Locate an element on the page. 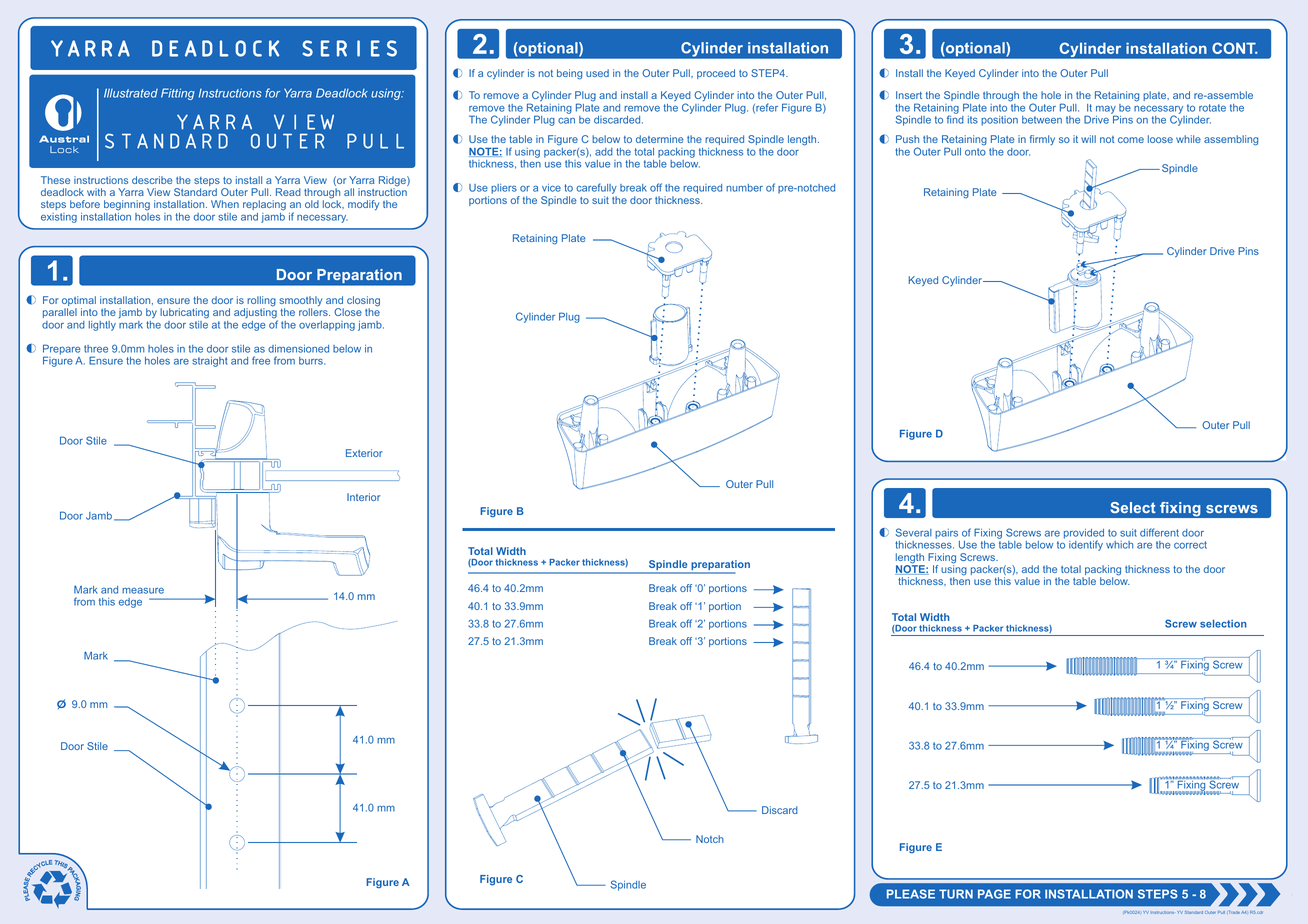  different is located at coordinates (1159, 532).
